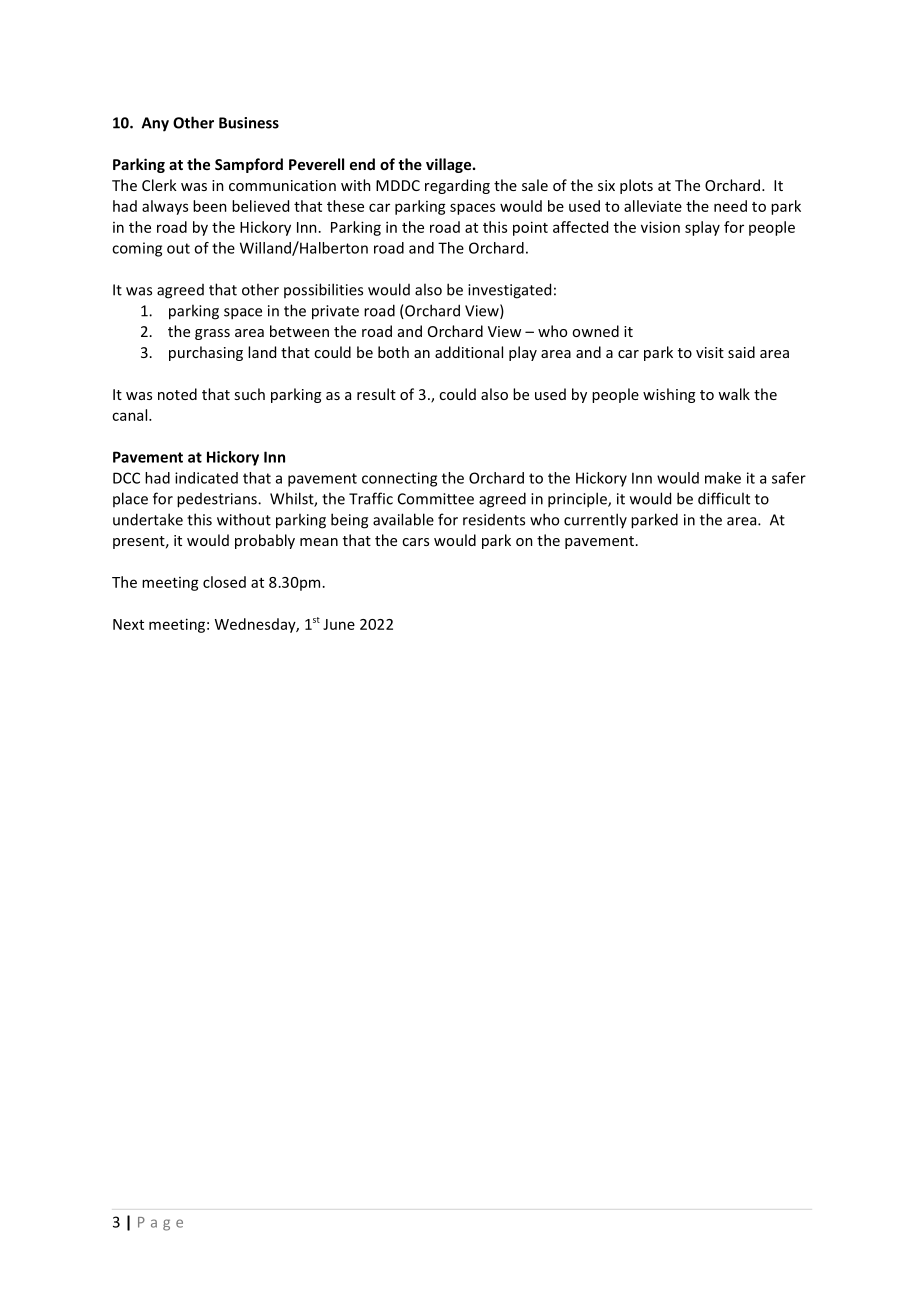  Describe the element at coordinates (224, 582) in the screenshot. I see `closed` at that location.
